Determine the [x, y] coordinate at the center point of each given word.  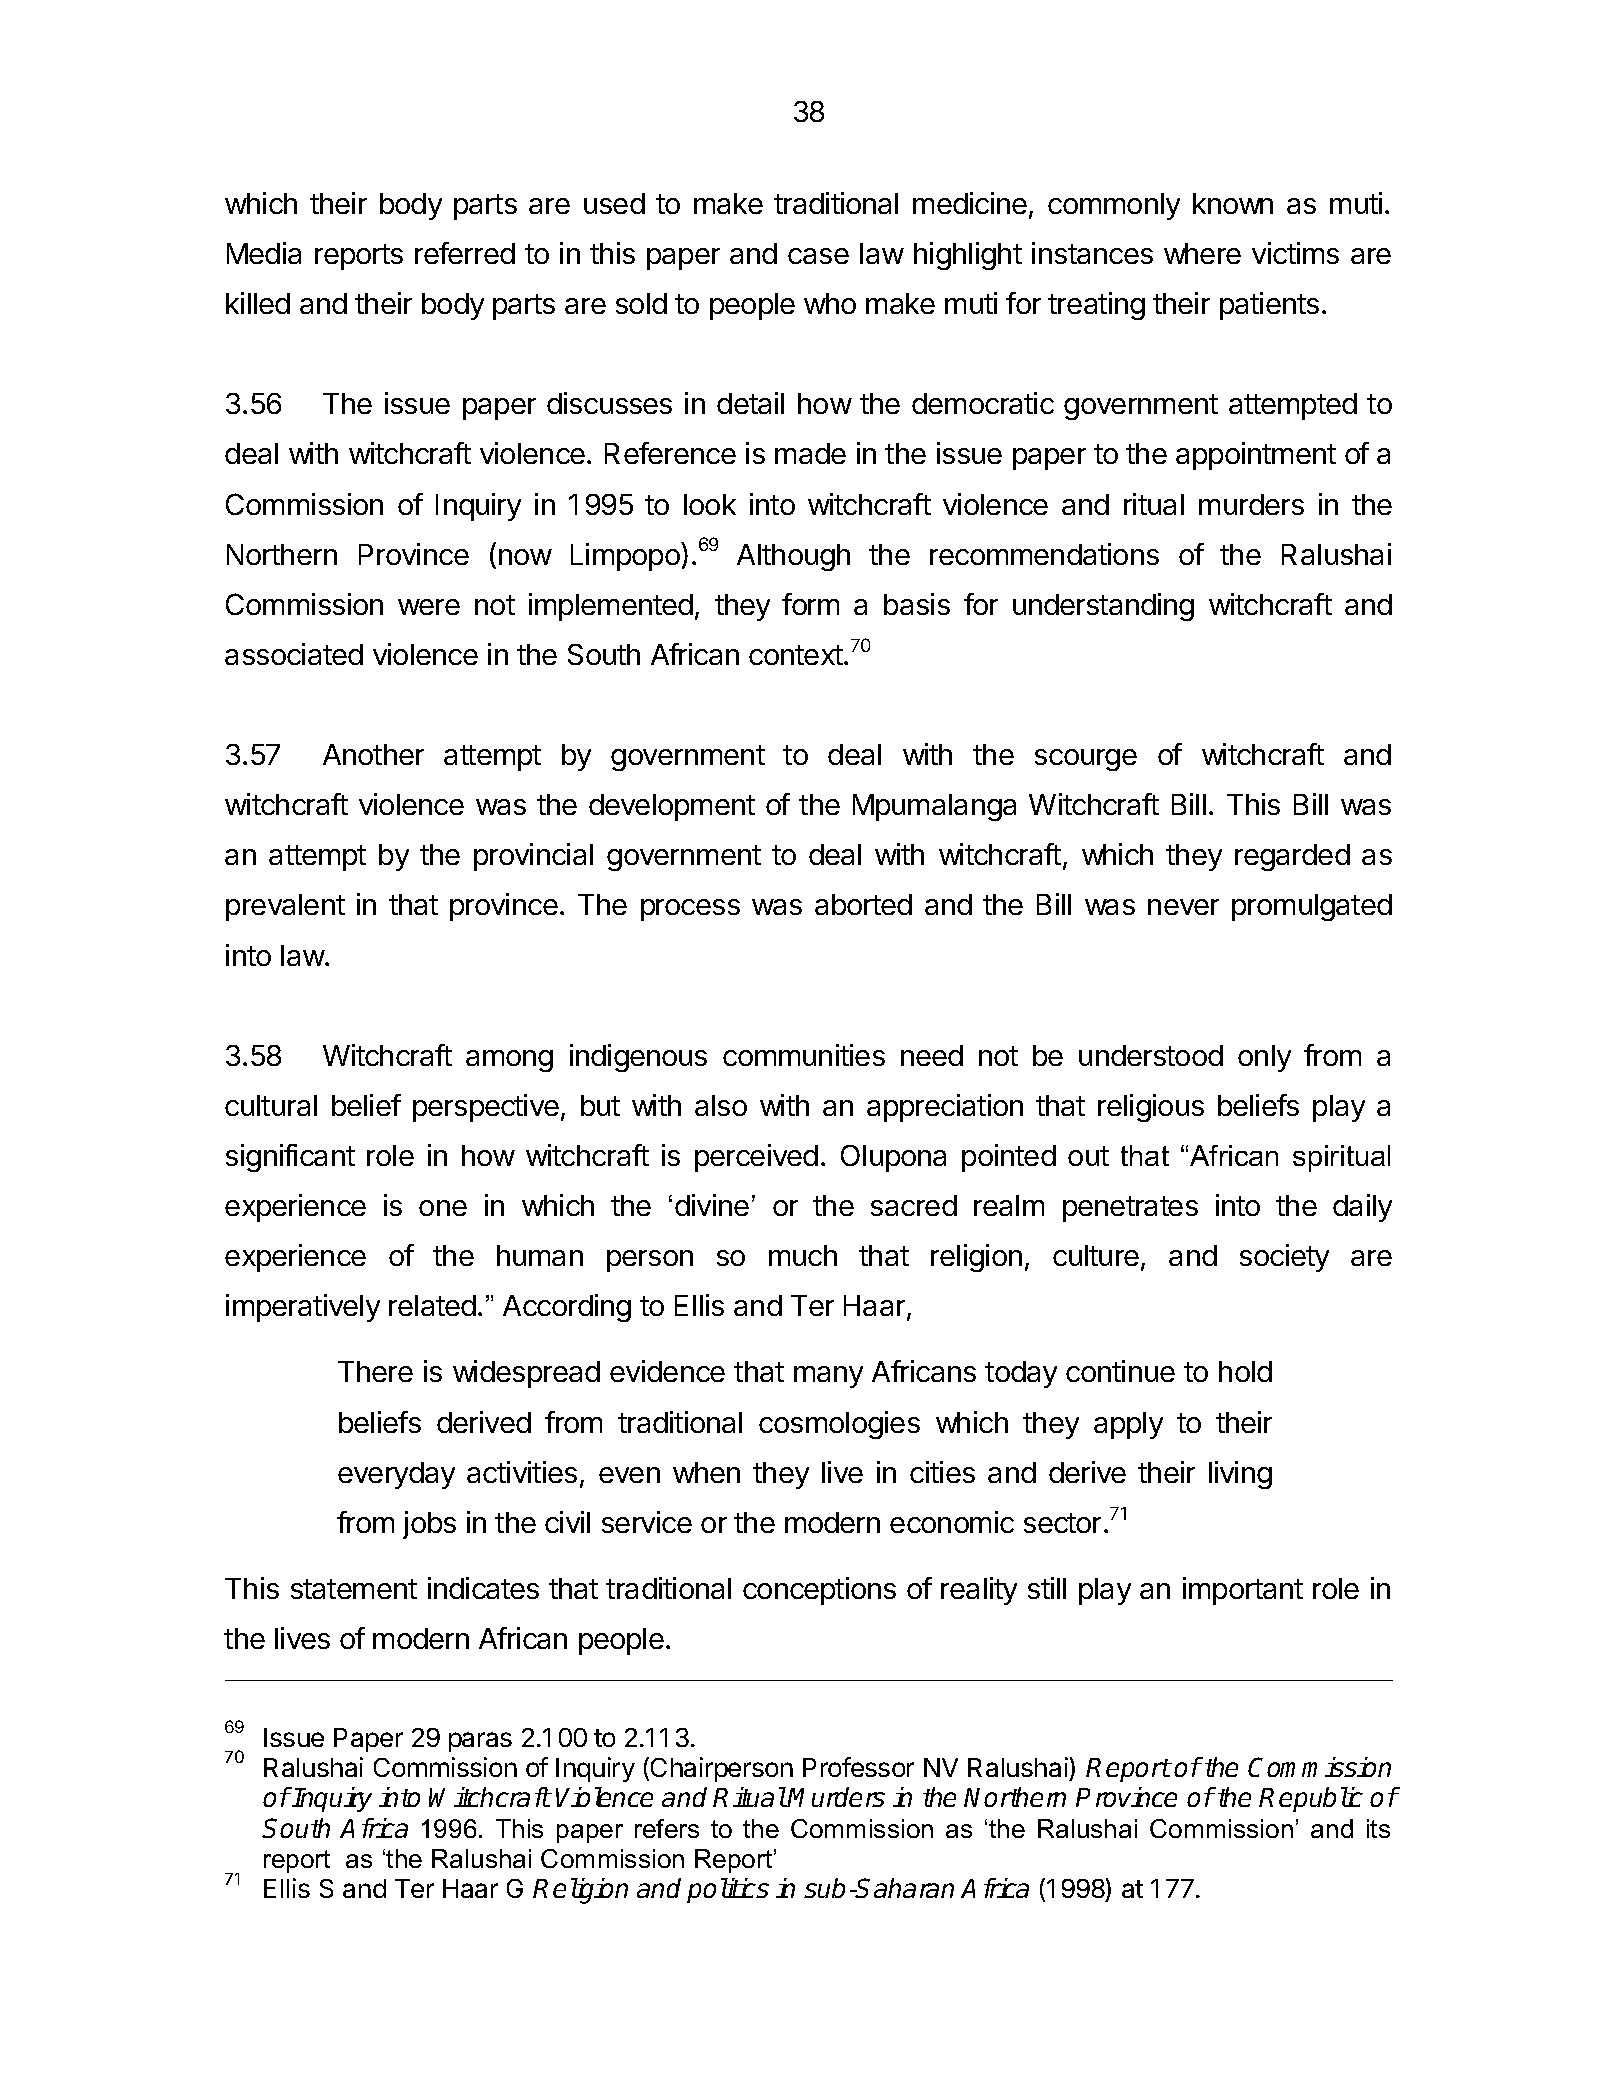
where [1202, 253]
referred [465, 253]
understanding [1103, 607]
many [828, 1377]
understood [1151, 1055]
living [1240, 1475]
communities [804, 1055]
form [810, 604]
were [429, 607]
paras [480, 1742]
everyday [396, 1475]
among [509, 1061]
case [818, 256]
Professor [858, 1767]
